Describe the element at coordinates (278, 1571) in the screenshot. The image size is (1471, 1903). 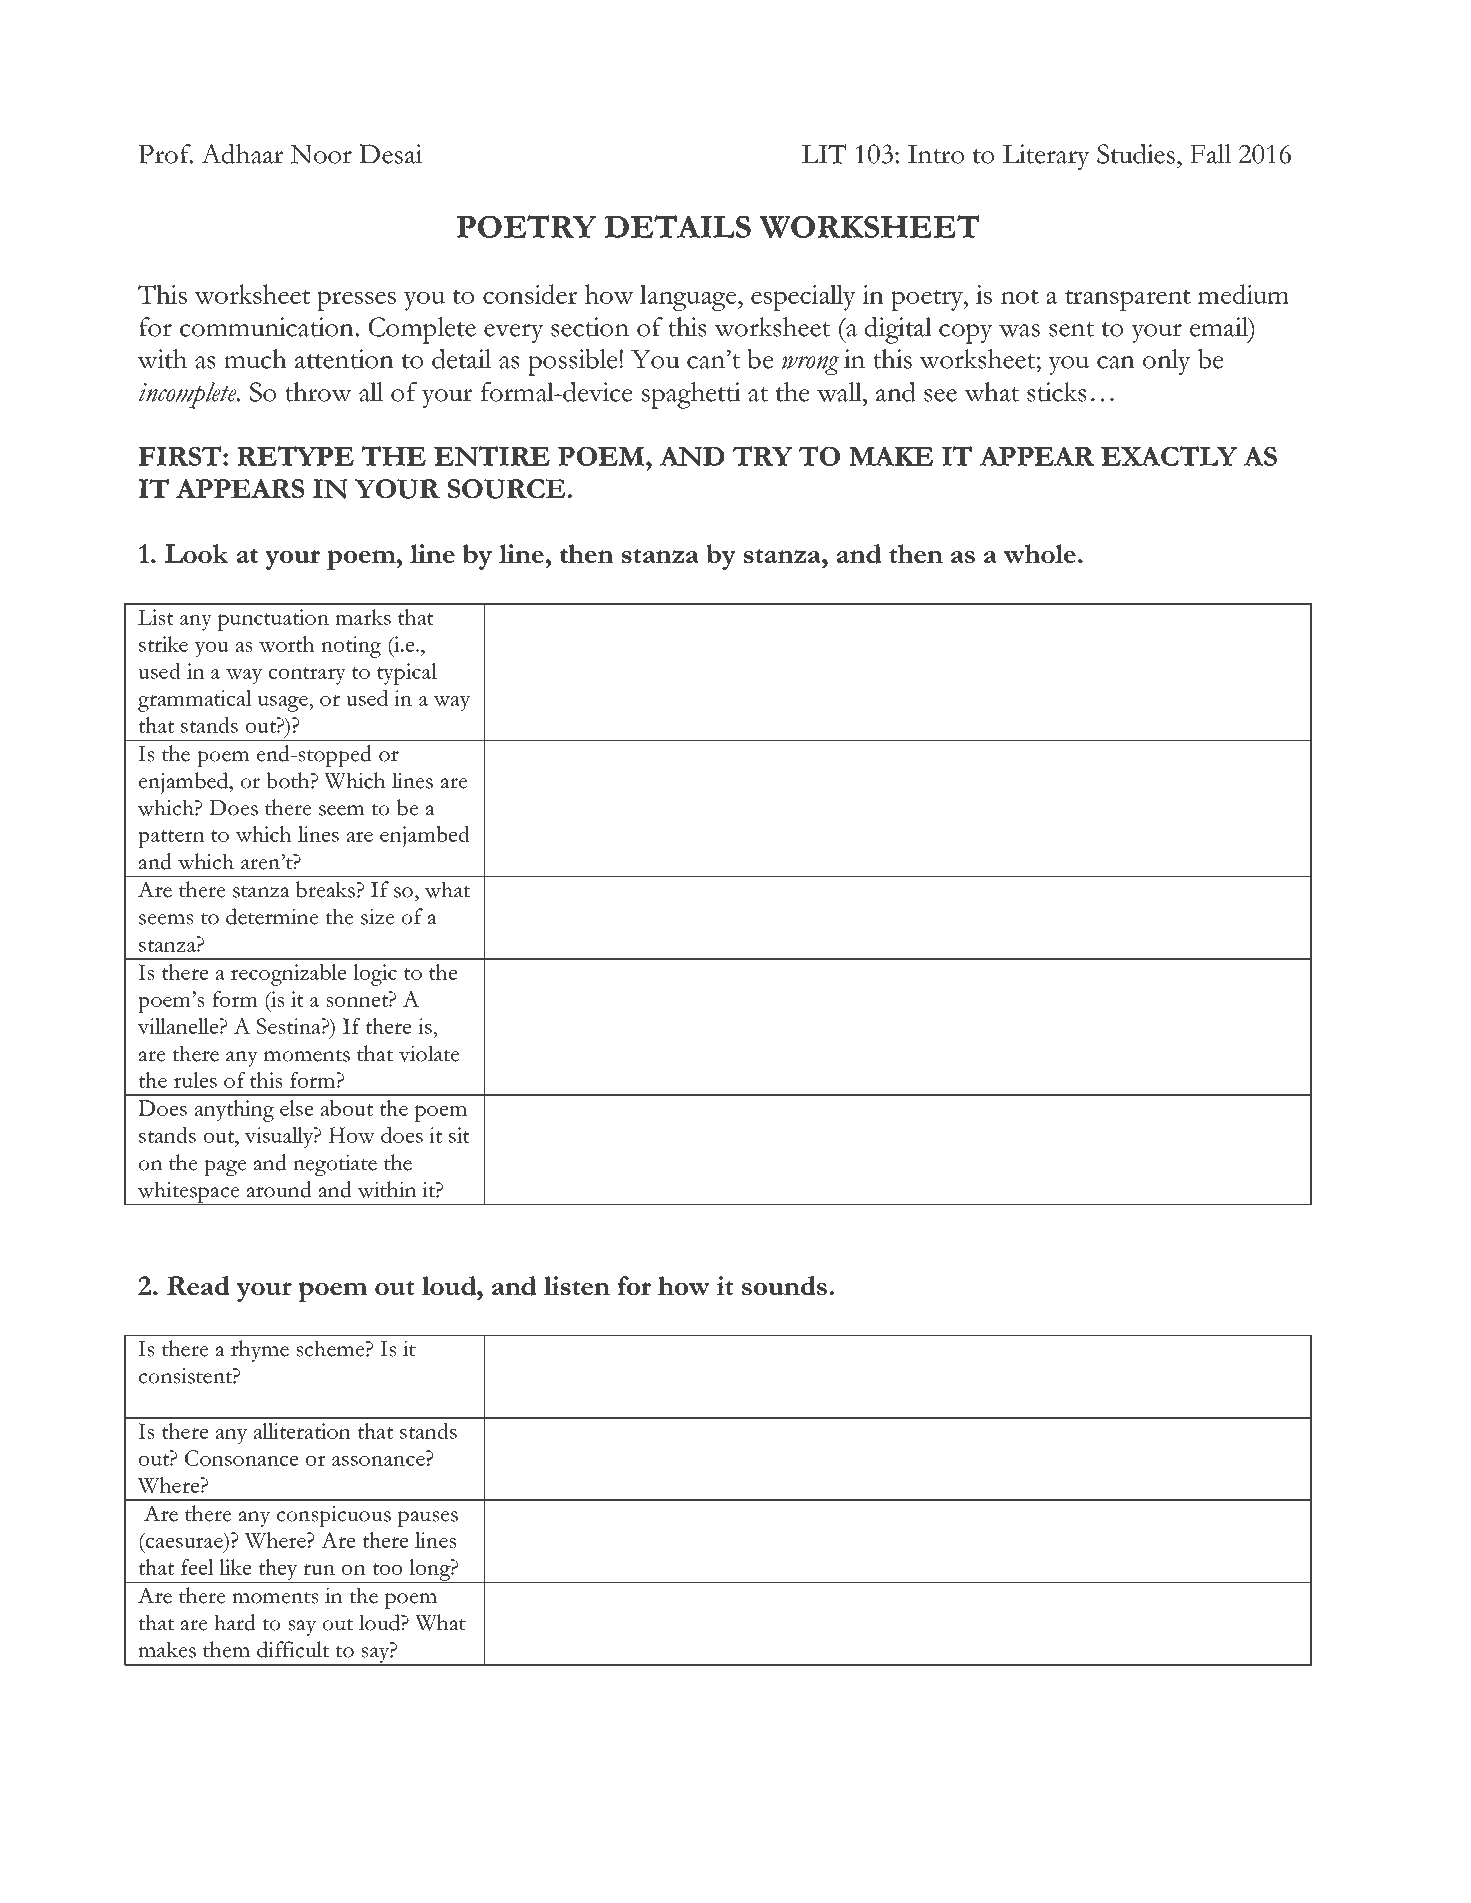
I see `they` at that location.
